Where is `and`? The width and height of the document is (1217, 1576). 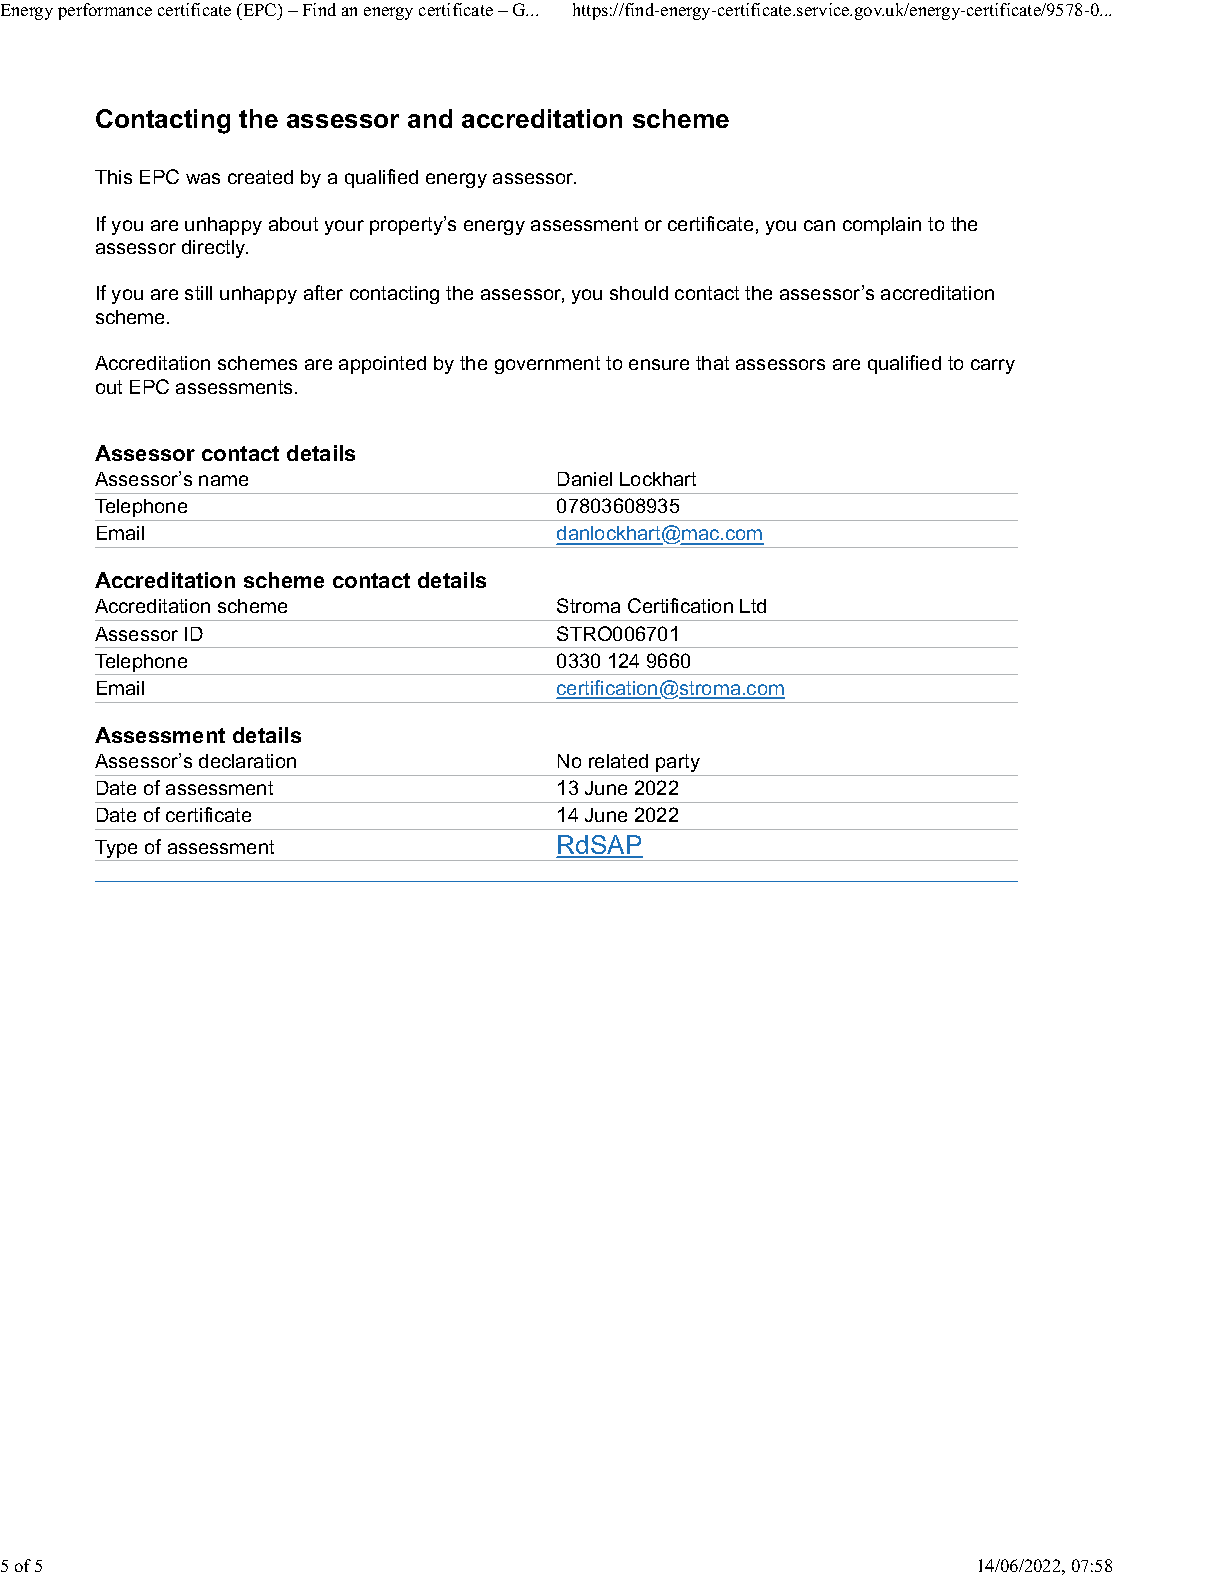
and is located at coordinates (430, 118).
